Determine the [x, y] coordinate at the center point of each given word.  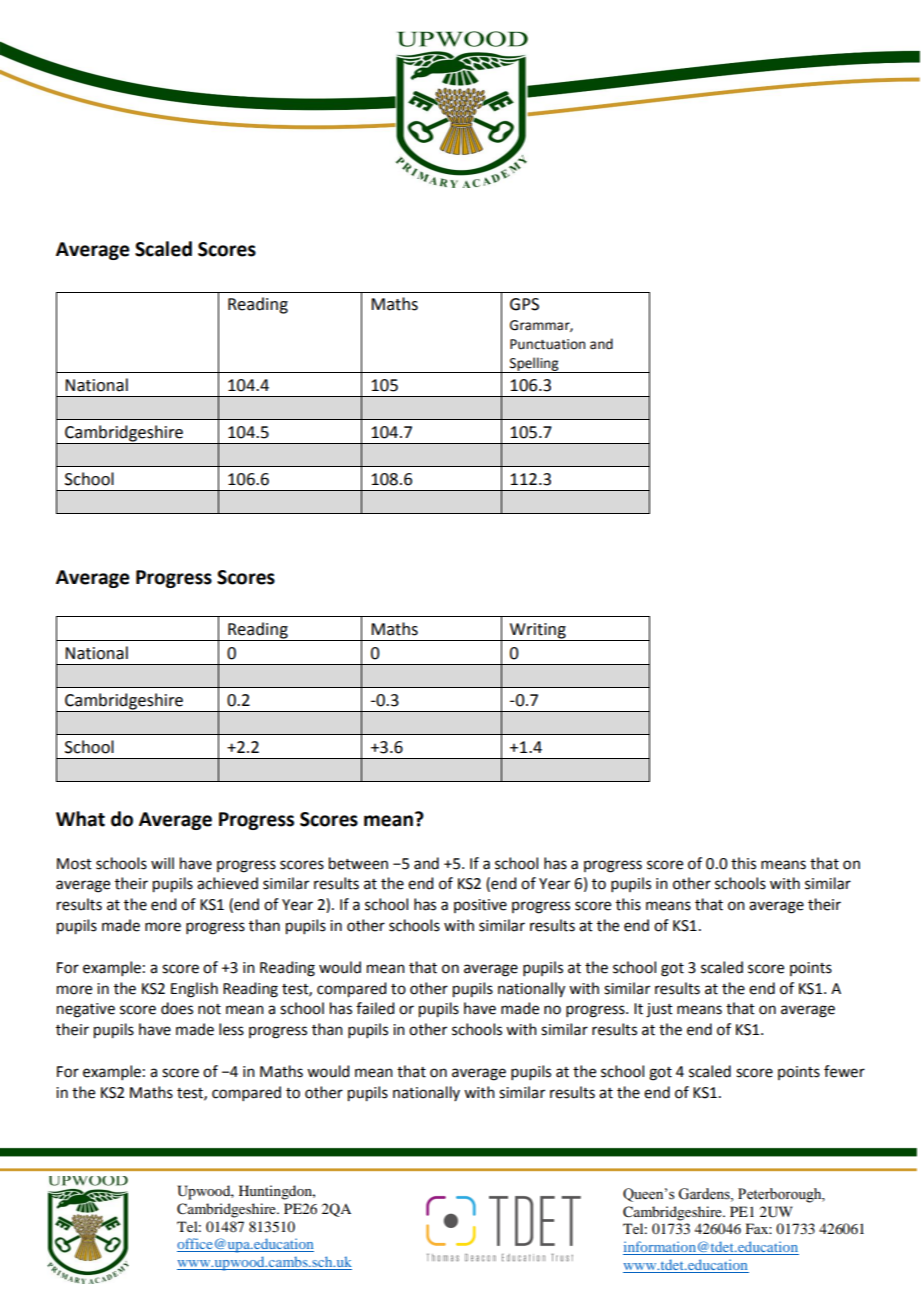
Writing [538, 632]
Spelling [534, 365]
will [162, 863]
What [80, 819]
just [659, 1010]
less [231, 1029]
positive [480, 906]
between [358, 863]
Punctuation [547, 344]
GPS [524, 304]
